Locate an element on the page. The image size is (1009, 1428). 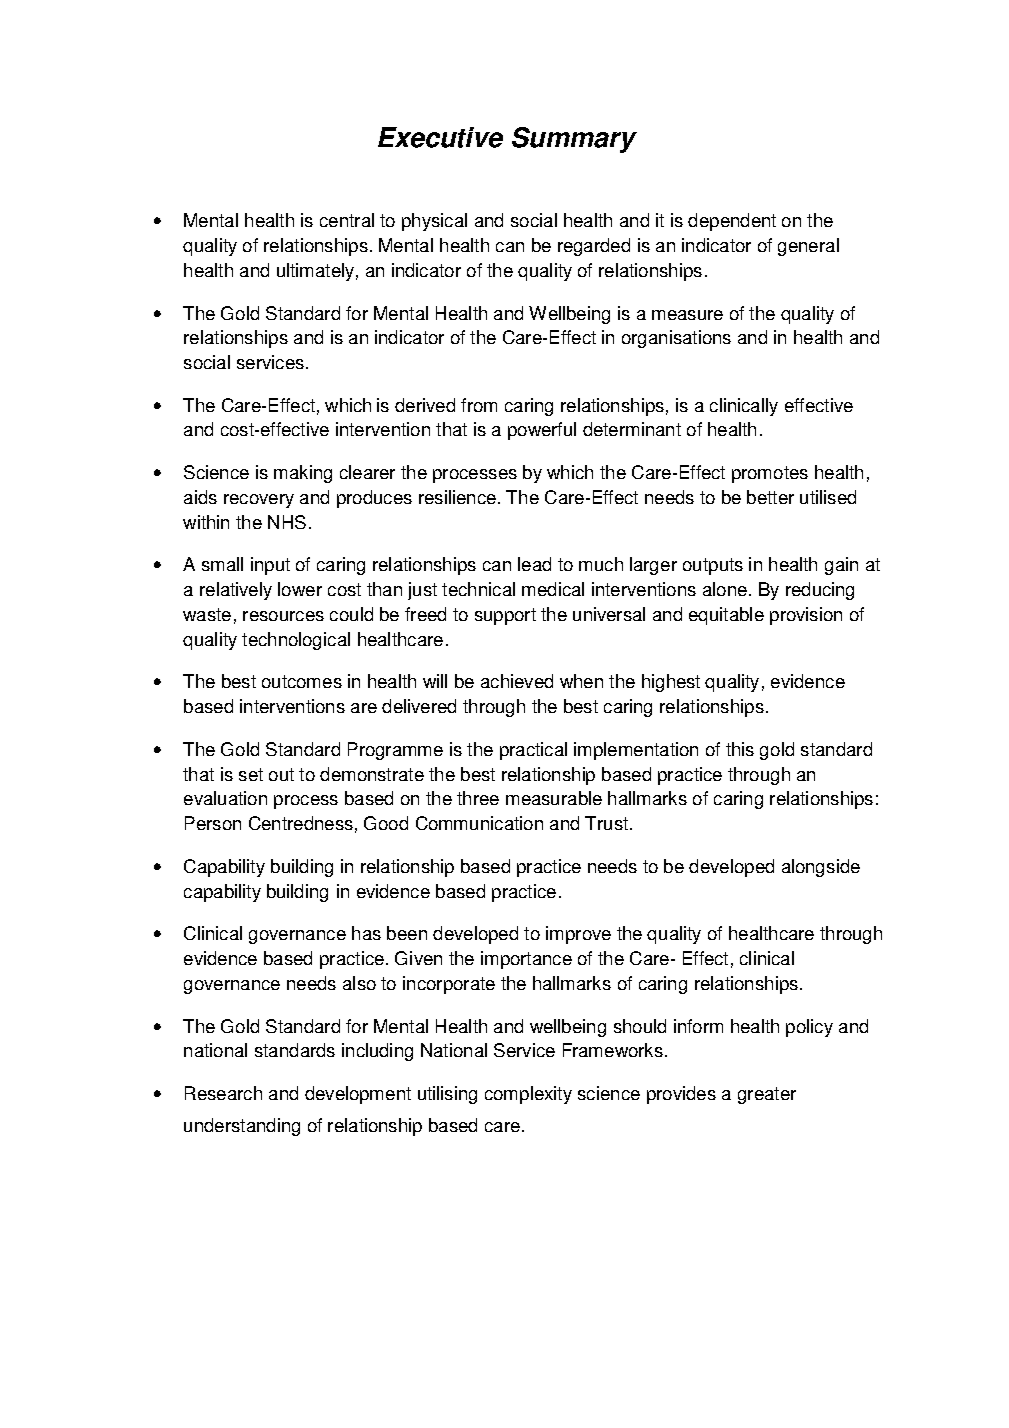
Summary is located at coordinates (574, 140).
